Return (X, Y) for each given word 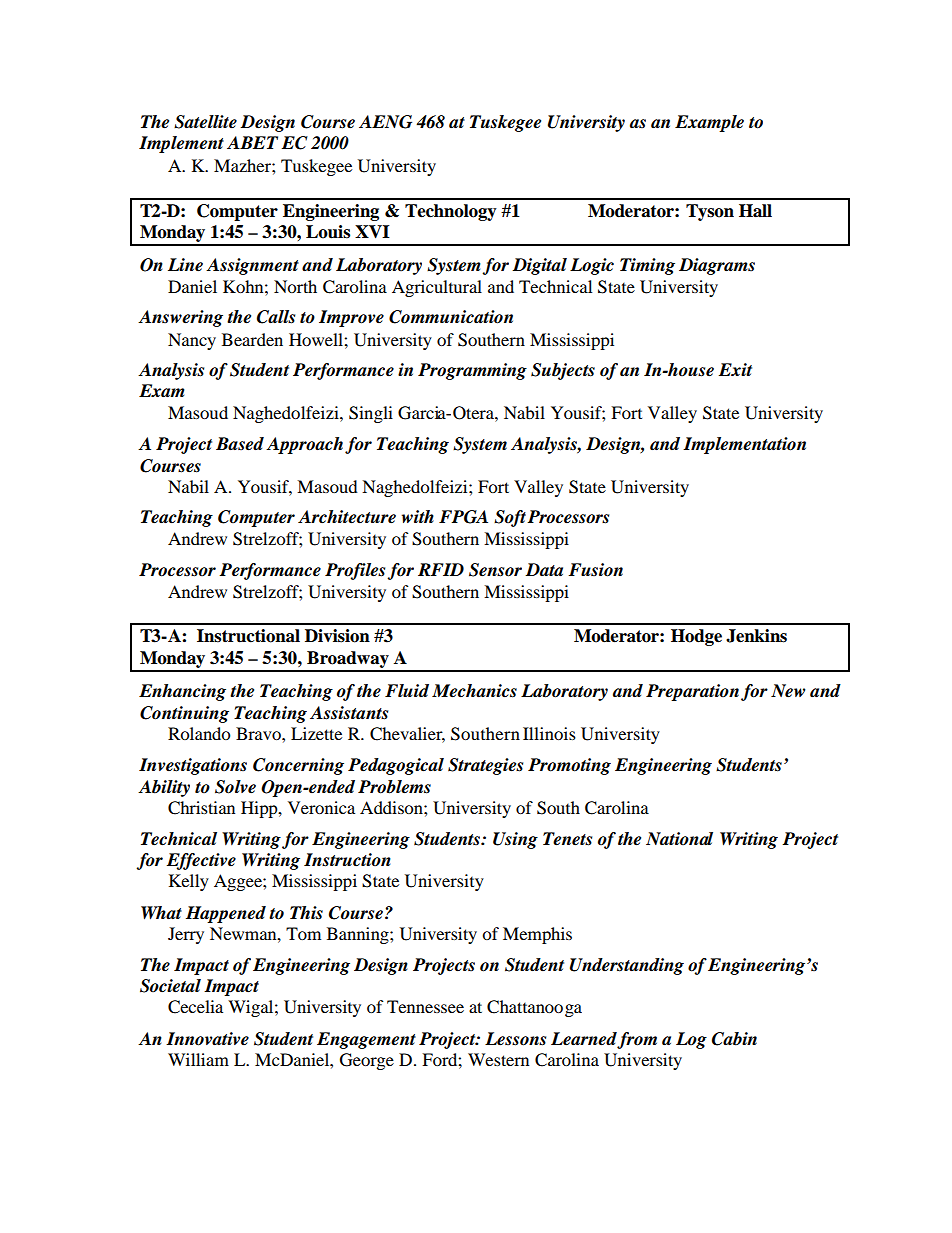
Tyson (710, 212)
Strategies (485, 766)
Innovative (207, 1039)
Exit (735, 369)
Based (240, 444)
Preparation (692, 692)
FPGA (463, 517)
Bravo (259, 733)
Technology (451, 212)
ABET (252, 142)
